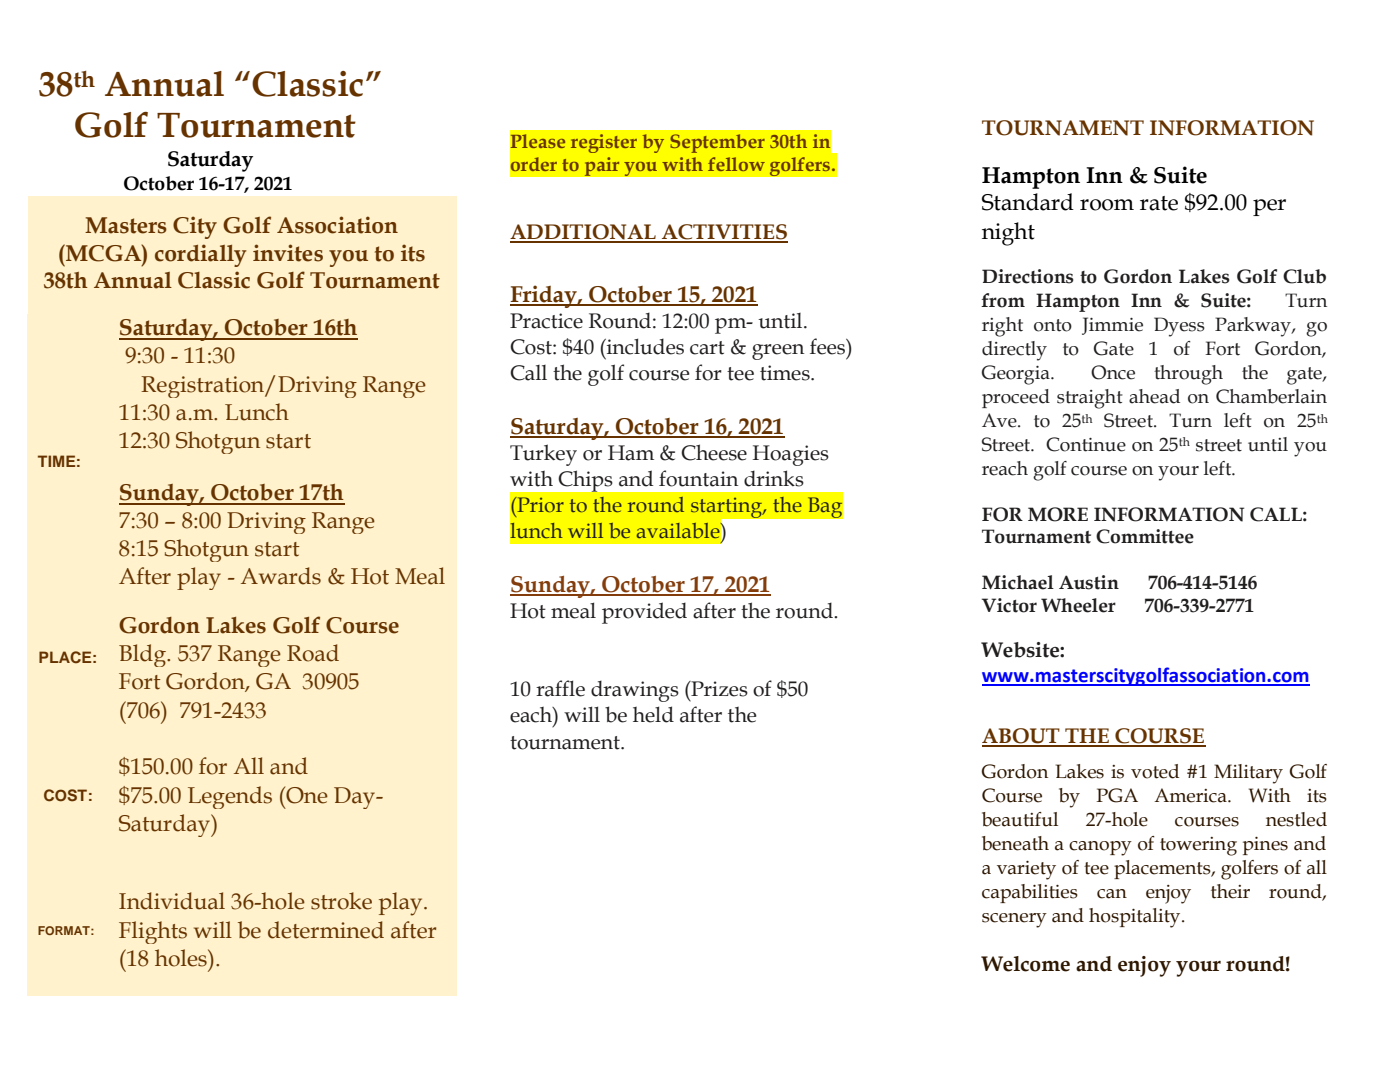 The height and width of the screenshot is (1074, 1390). What do you see at coordinates (1154, 396) in the screenshot?
I see `ahead` at bounding box center [1154, 396].
